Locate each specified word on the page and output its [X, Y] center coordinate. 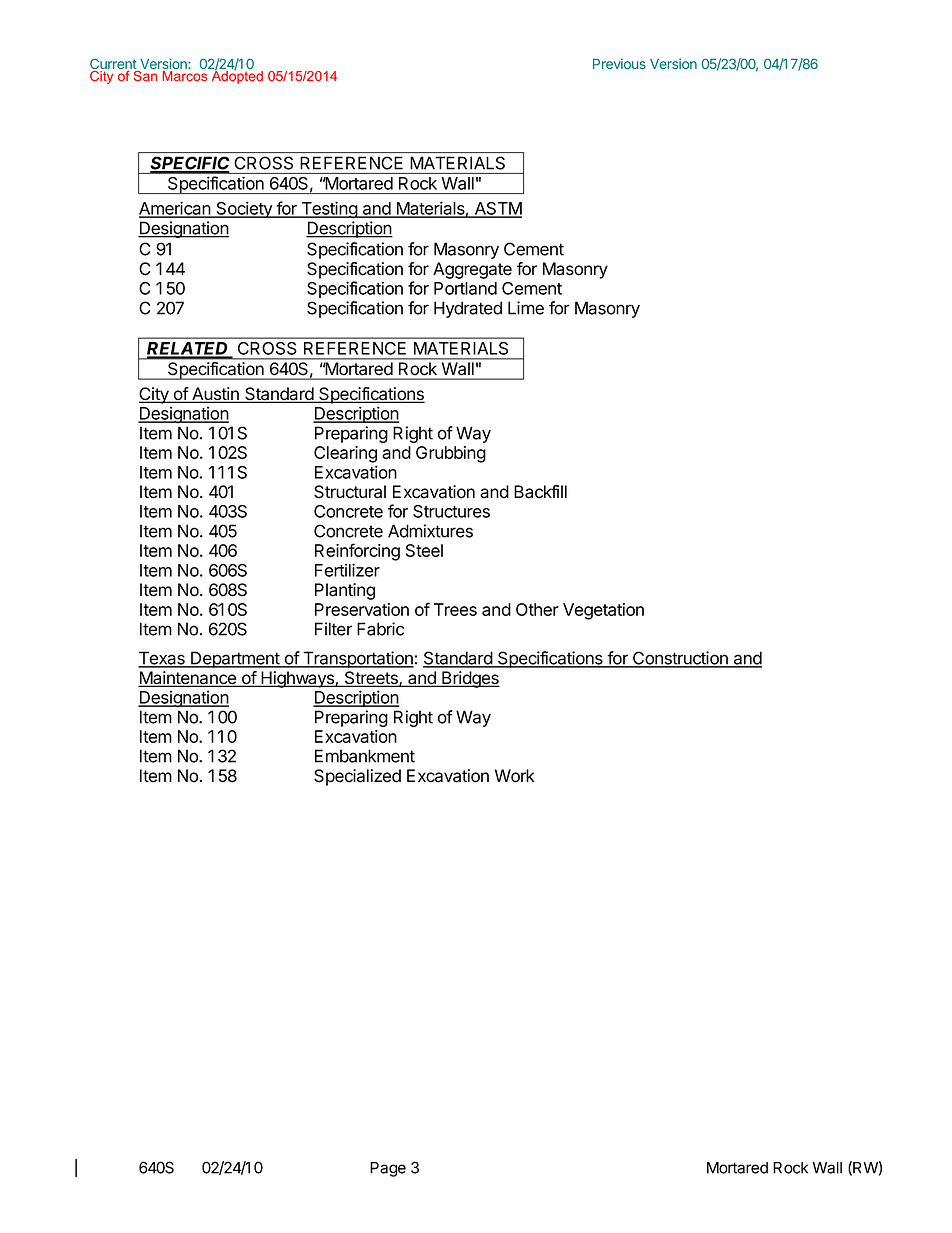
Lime [526, 308]
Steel [424, 550]
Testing [329, 210]
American [175, 209]
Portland [465, 288]
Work [515, 776]
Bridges [470, 679]
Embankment [365, 756]
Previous [619, 63]
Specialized [357, 777]
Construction [680, 659]
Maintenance [188, 679]
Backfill [540, 492]
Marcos [184, 76]
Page [388, 1169]
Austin [215, 395]
